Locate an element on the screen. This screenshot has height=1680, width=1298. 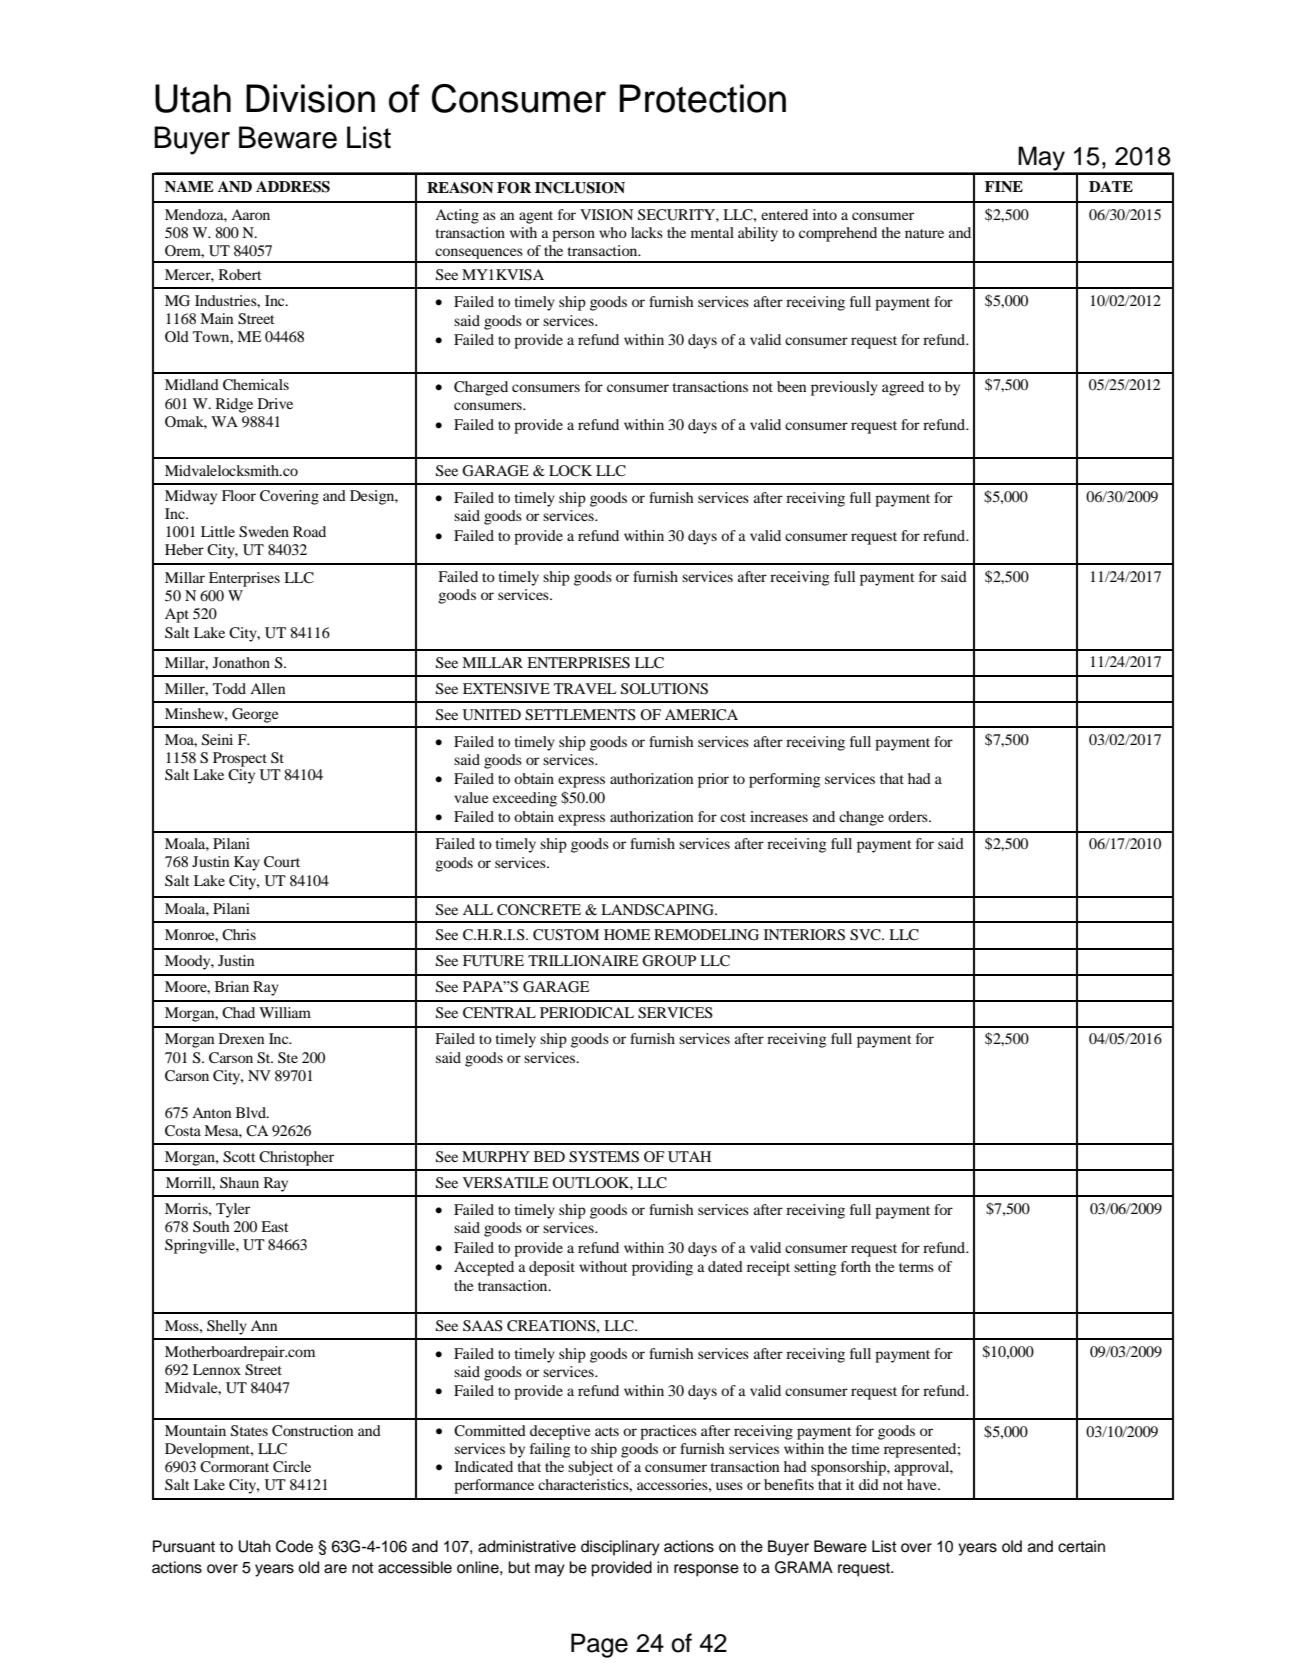
ADDRESS is located at coordinates (293, 187).
